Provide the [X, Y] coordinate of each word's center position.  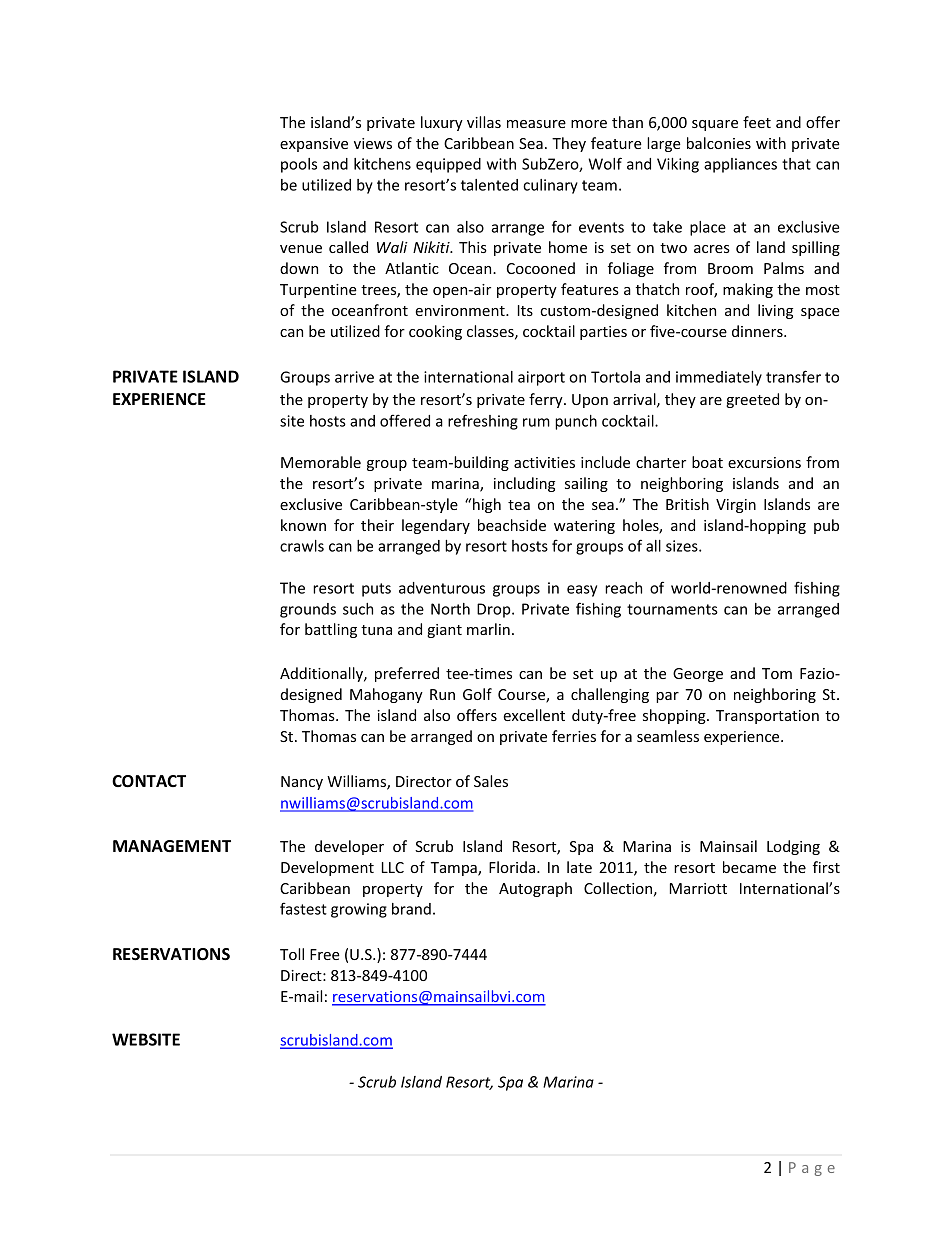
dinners [758, 331]
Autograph [535, 889]
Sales [491, 781]
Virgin [736, 506]
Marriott [698, 888]
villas [484, 122]
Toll [292, 954]
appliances [740, 165]
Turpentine [318, 291]
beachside [512, 525]
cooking [435, 332]
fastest [303, 908]
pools [299, 165]
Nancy [302, 783]
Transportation [767, 717]
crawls [302, 546]
